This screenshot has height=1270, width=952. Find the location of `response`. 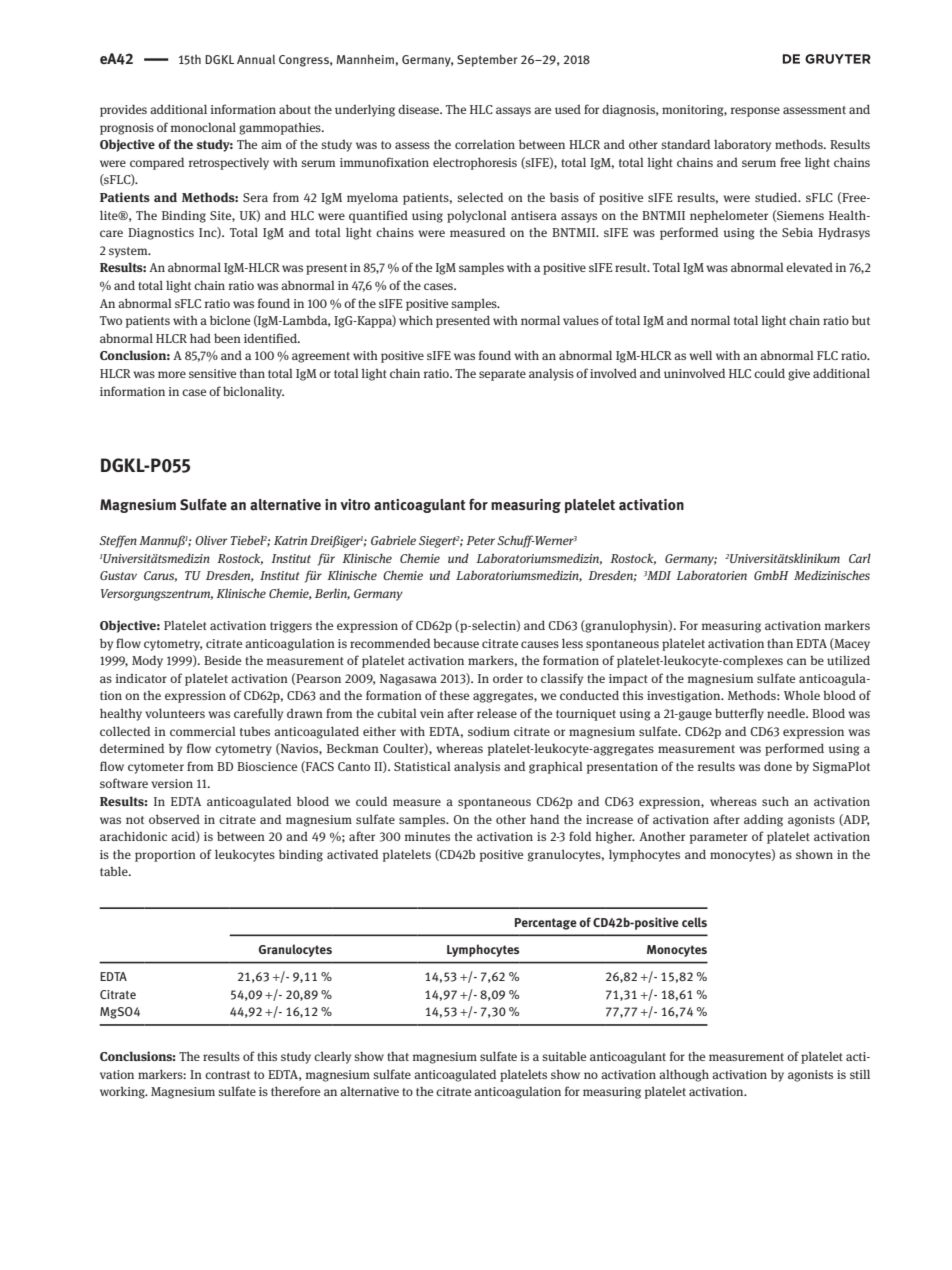

response is located at coordinates (755, 112).
